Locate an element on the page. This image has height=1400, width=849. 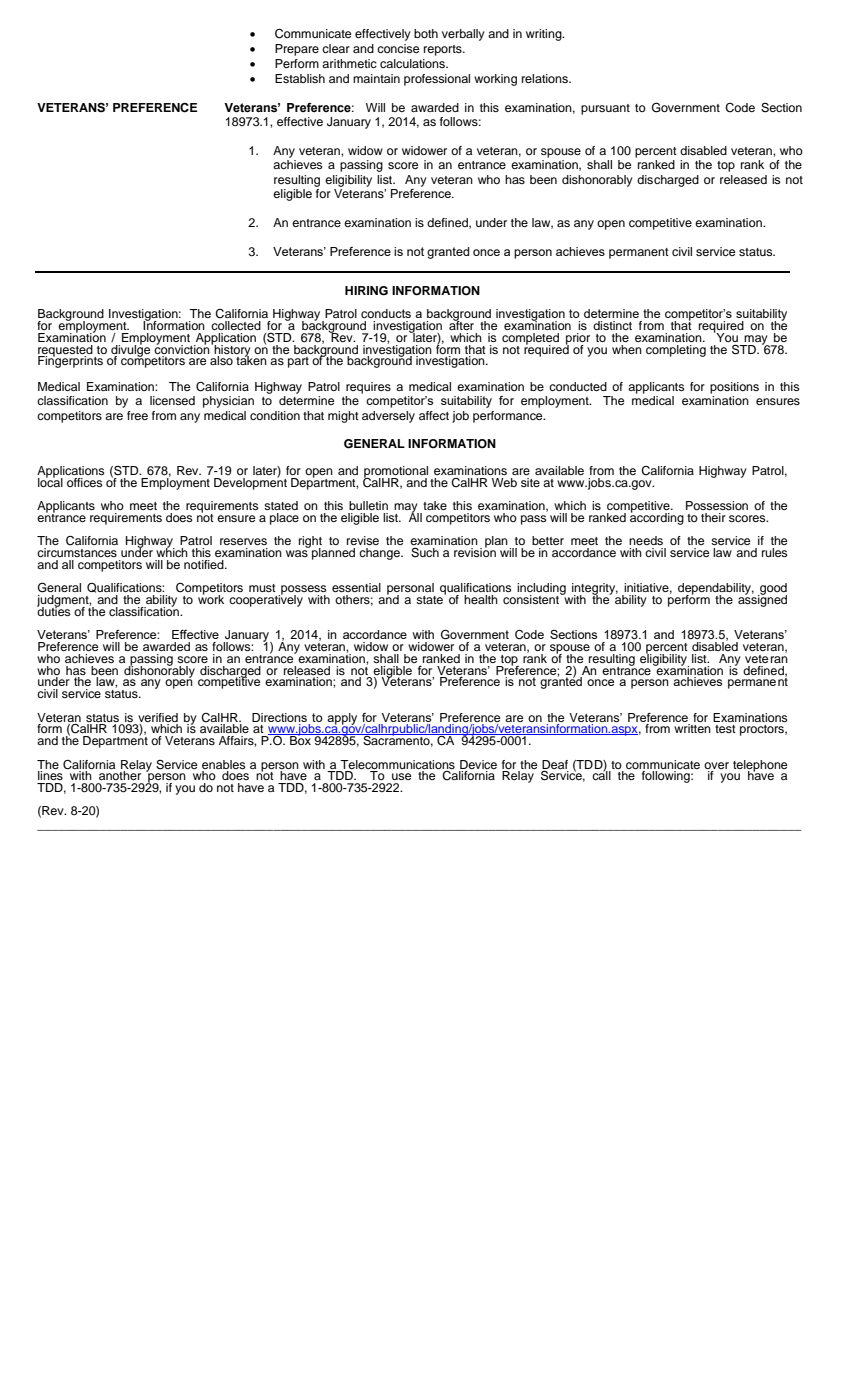
verified is located at coordinates (158, 717).
